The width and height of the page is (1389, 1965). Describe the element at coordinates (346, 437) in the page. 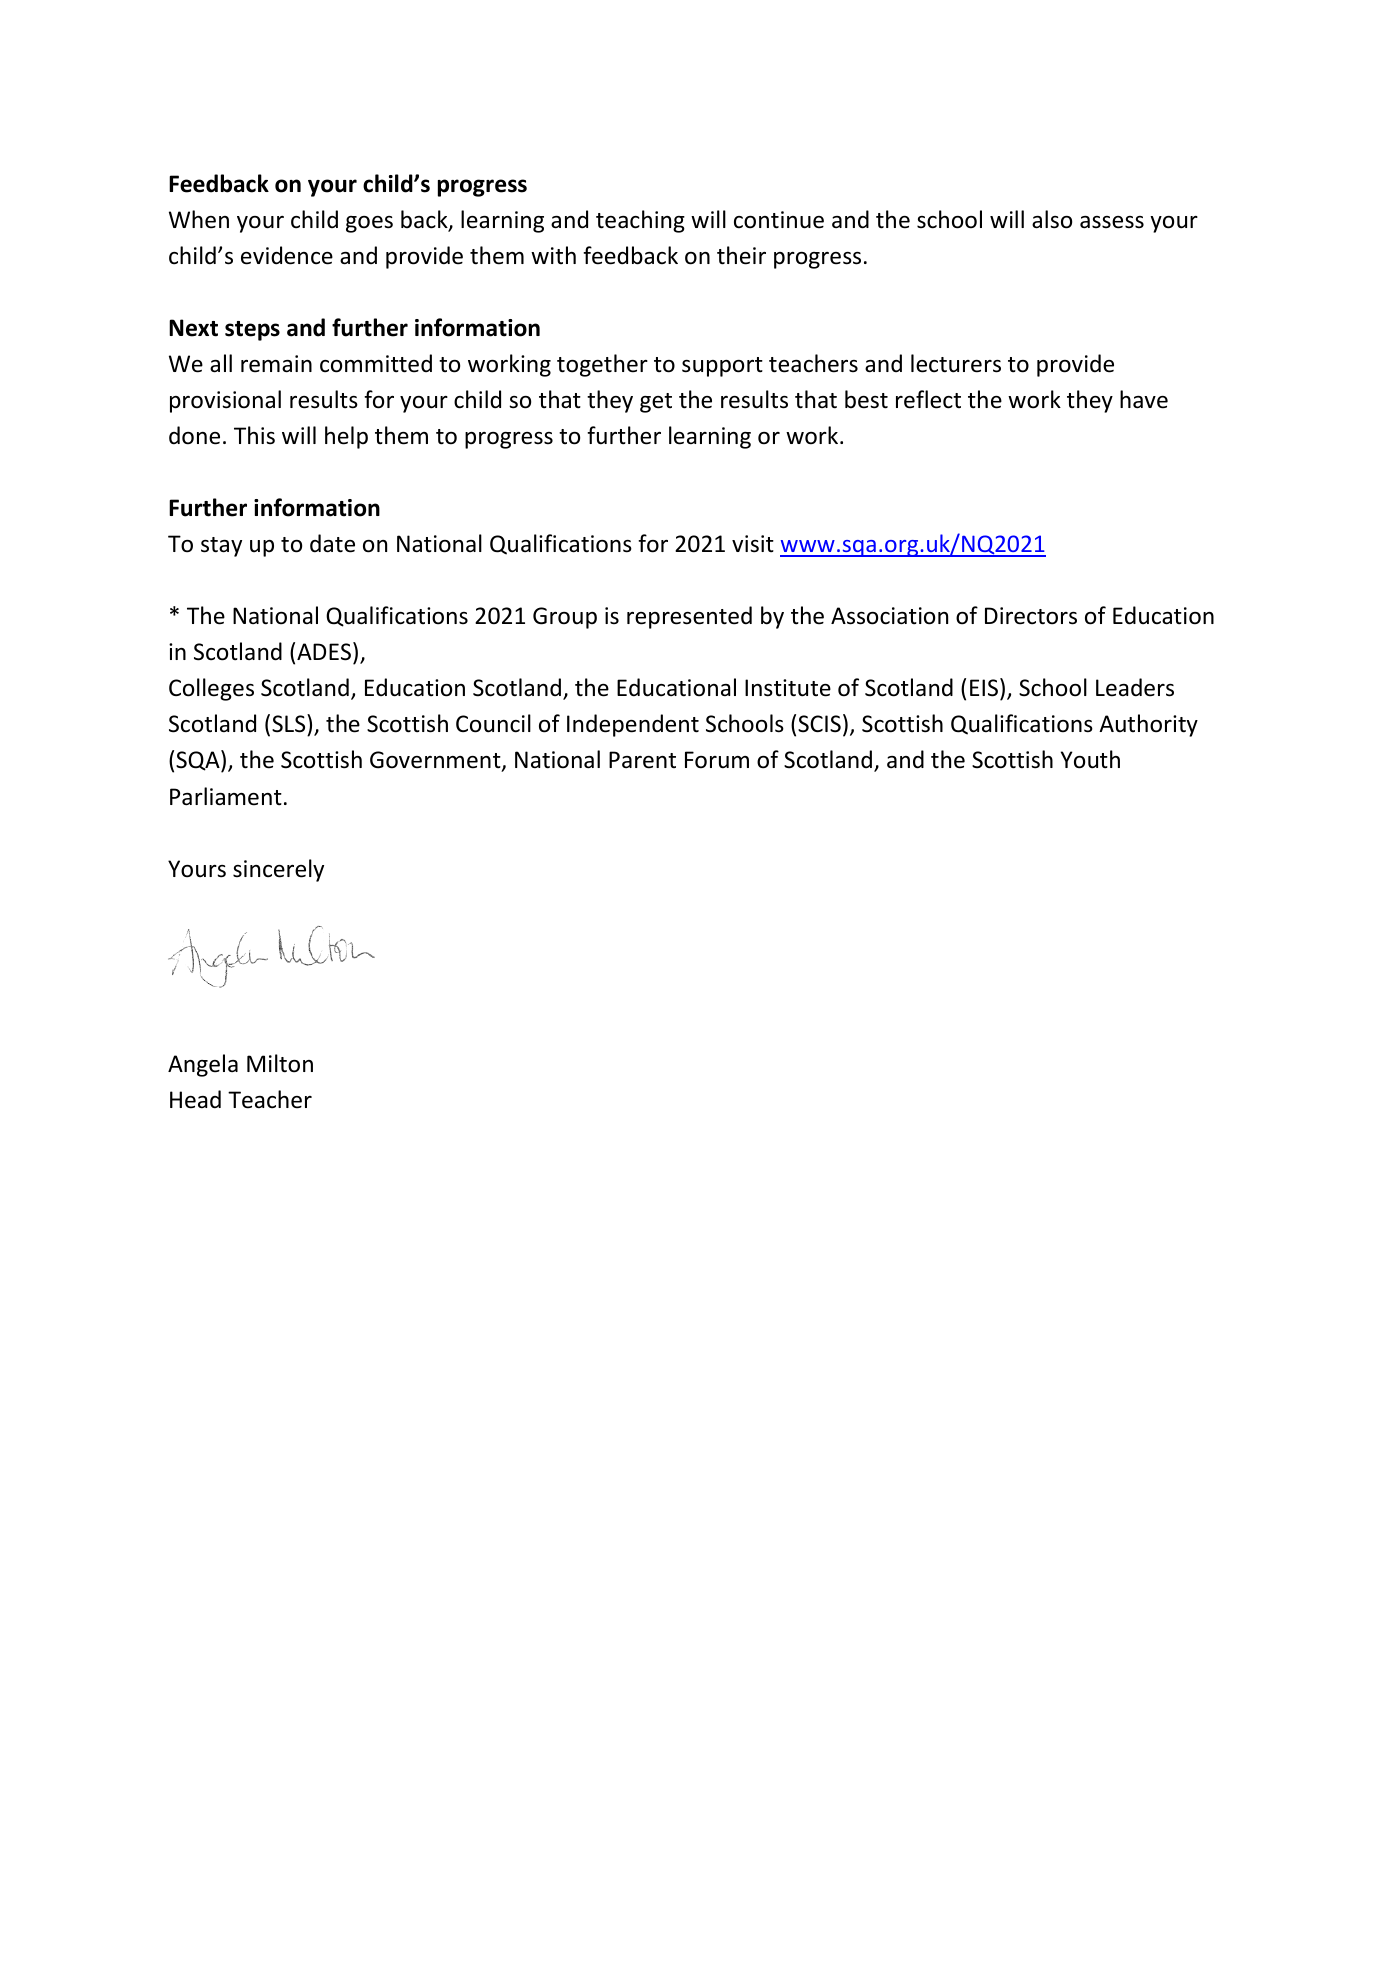

I see `help` at that location.
